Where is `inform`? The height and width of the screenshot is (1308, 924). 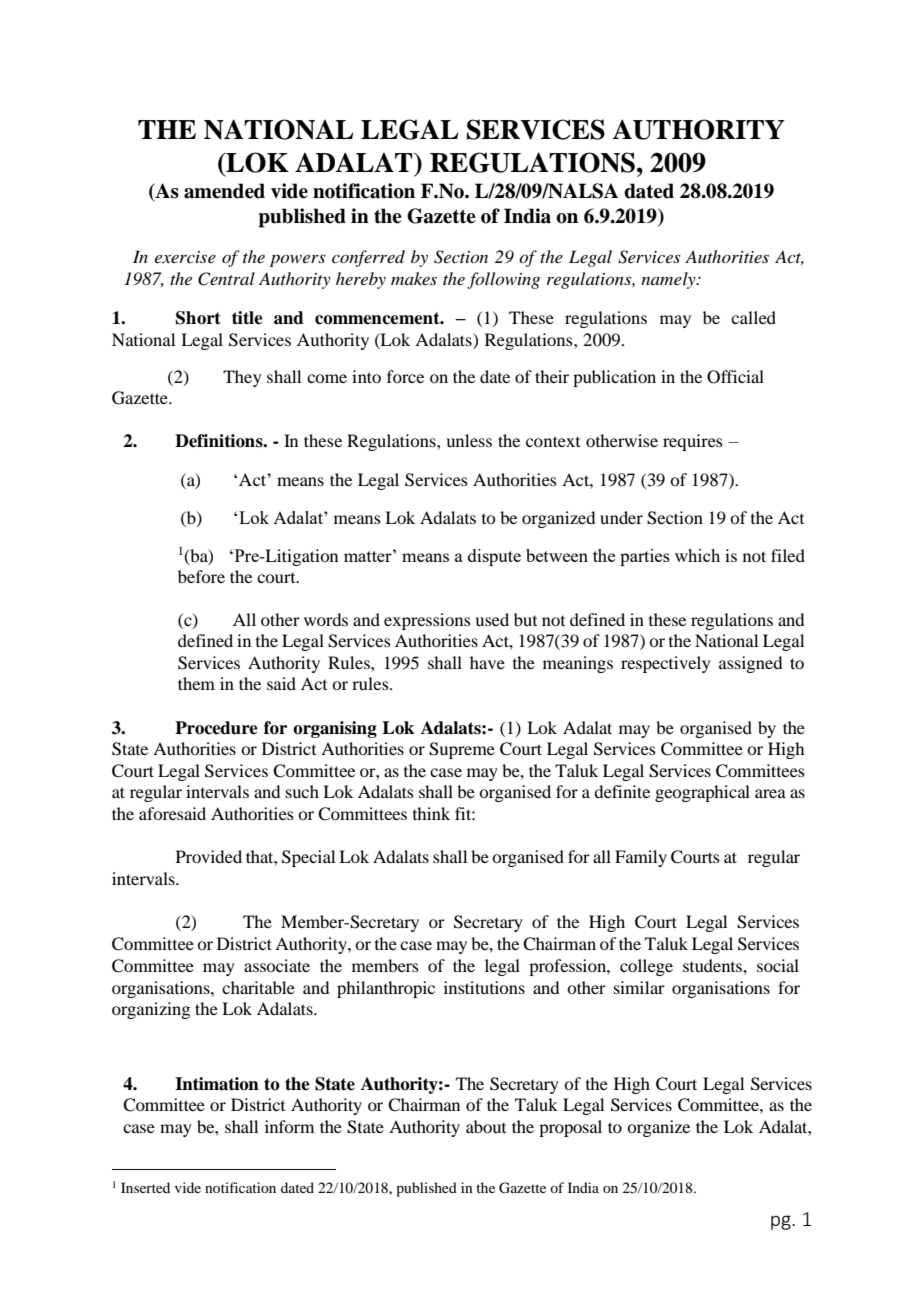
inform is located at coordinates (289, 1126).
